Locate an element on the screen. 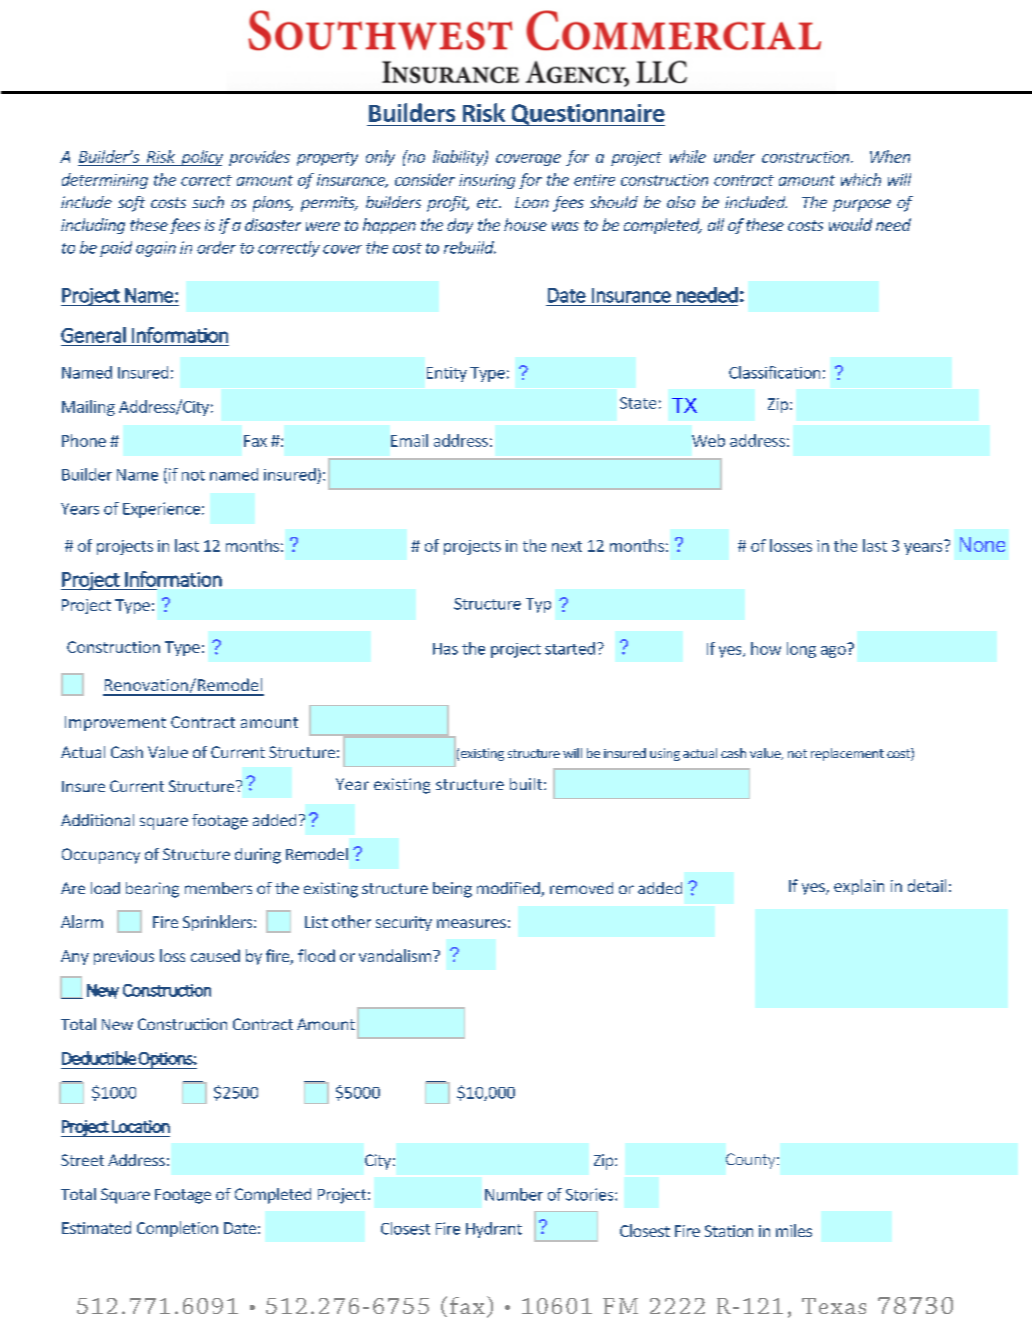 Image resolution: width=1032 pixels, height=1335 pixels. policy is located at coordinates (201, 158).
